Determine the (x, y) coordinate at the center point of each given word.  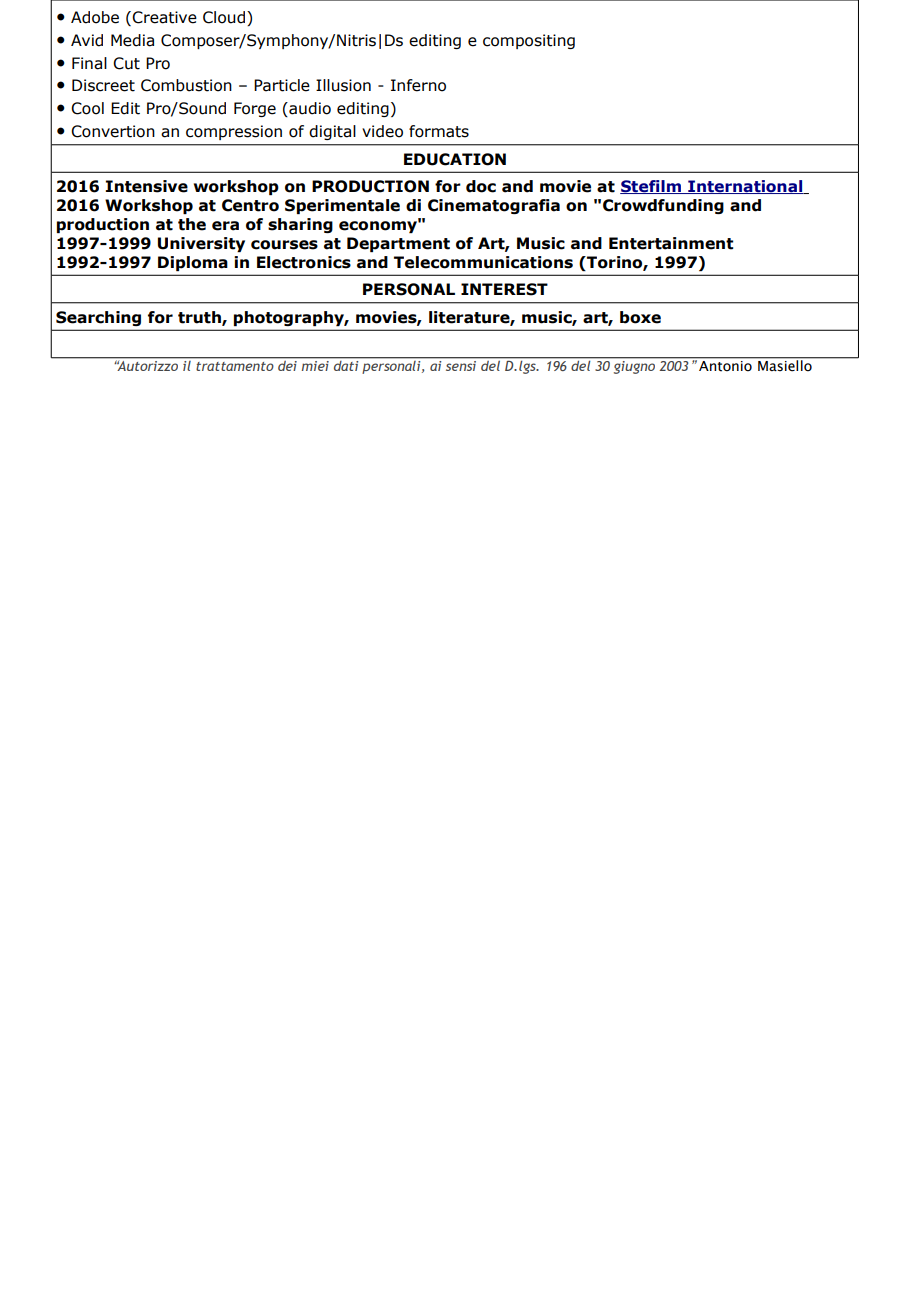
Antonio (725, 366)
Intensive (147, 186)
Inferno (418, 85)
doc (481, 186)
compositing (529, 41)
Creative (164, 17)
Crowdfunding (663, 206)
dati (346, 364)
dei (287, 364)
